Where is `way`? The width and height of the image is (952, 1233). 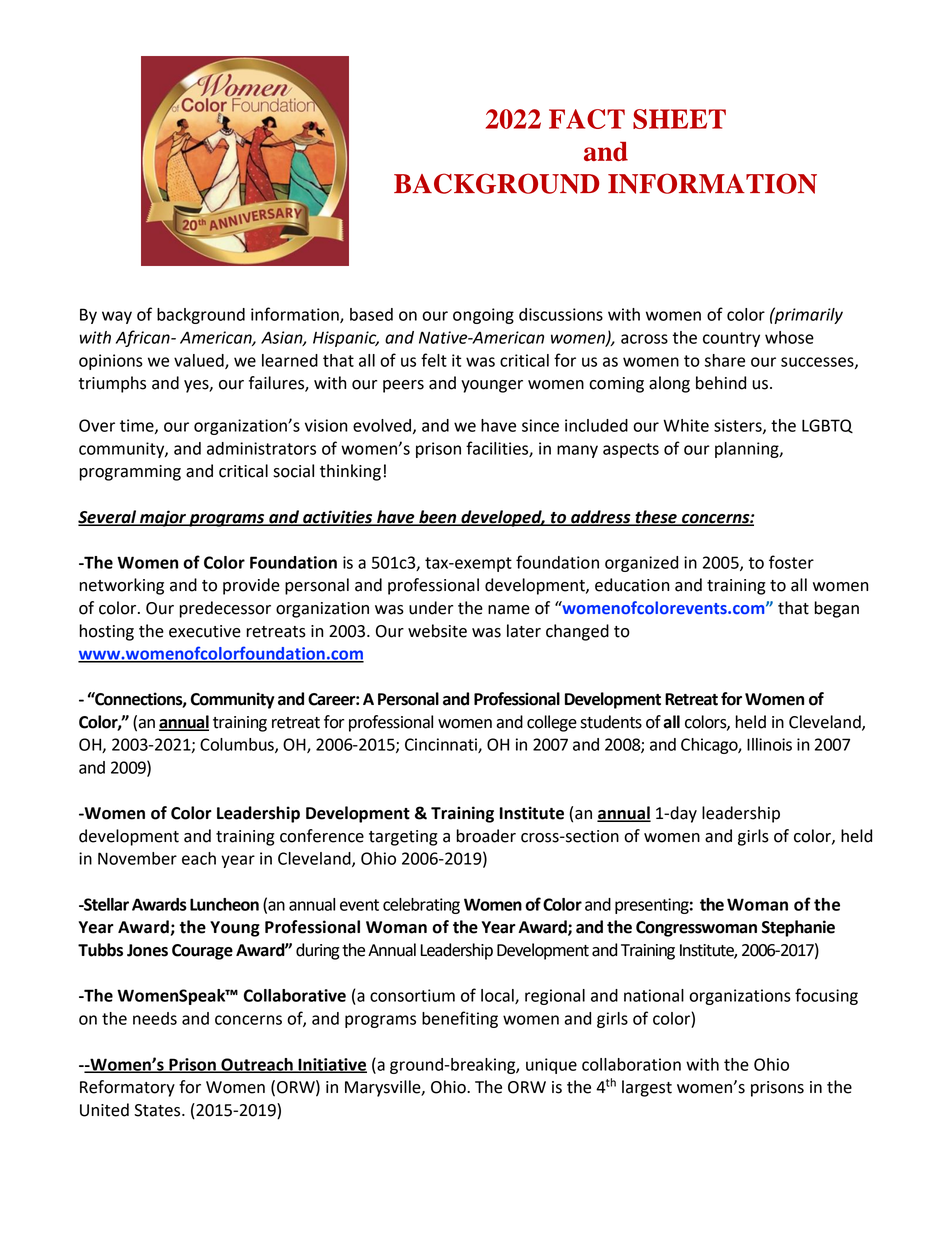
way is located at coordinates (117, 317).
